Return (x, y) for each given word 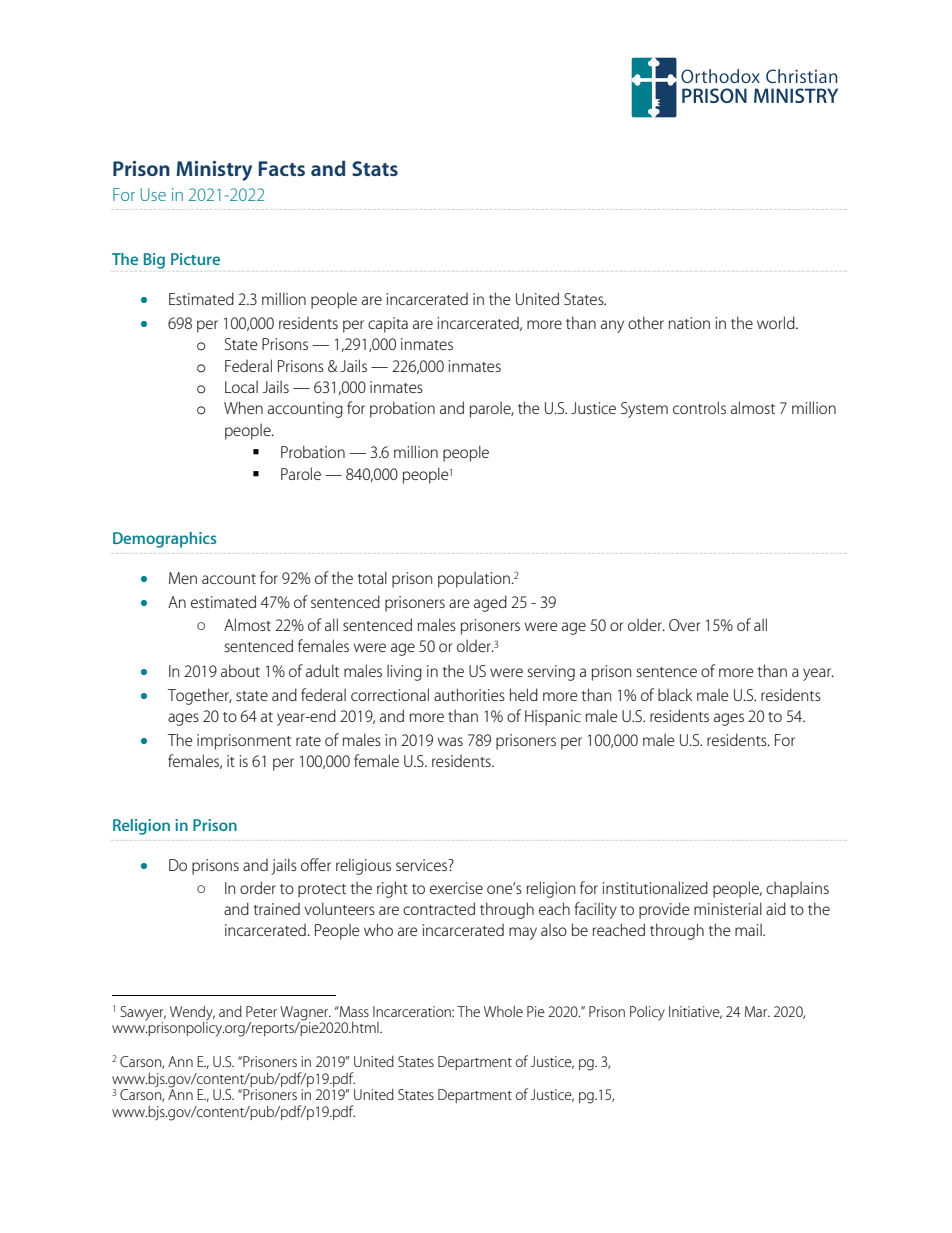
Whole (503, 1011)
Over (685, 625)
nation (689, 323)
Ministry (214, 171)
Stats (375, 168)
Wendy (192, 1014)
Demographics (165, 540)
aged (490, 603)
